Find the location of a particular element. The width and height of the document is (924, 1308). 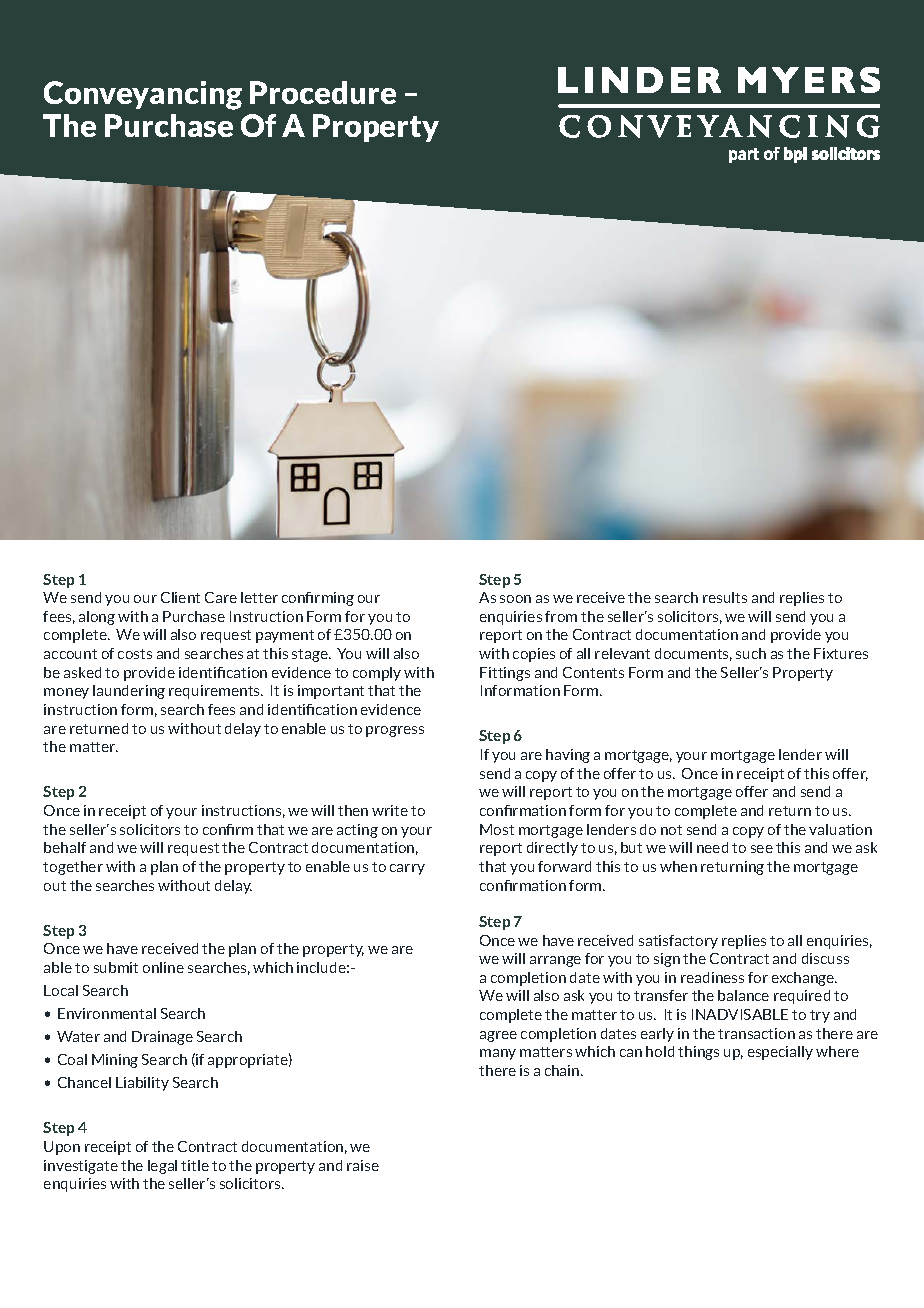

see is located at coordinates (762, 849).
